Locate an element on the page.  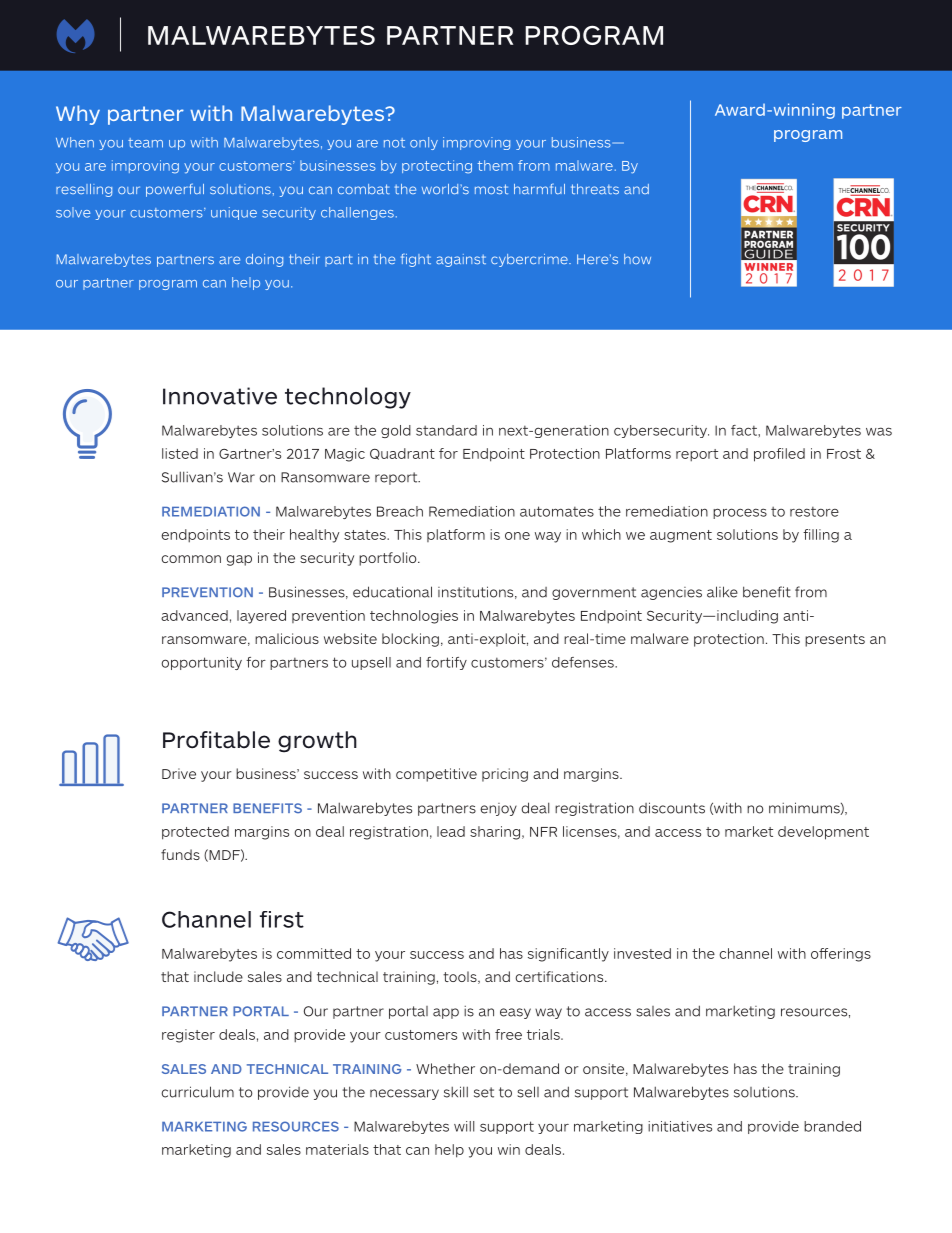
Drive is located at coordinates (179, 773).
